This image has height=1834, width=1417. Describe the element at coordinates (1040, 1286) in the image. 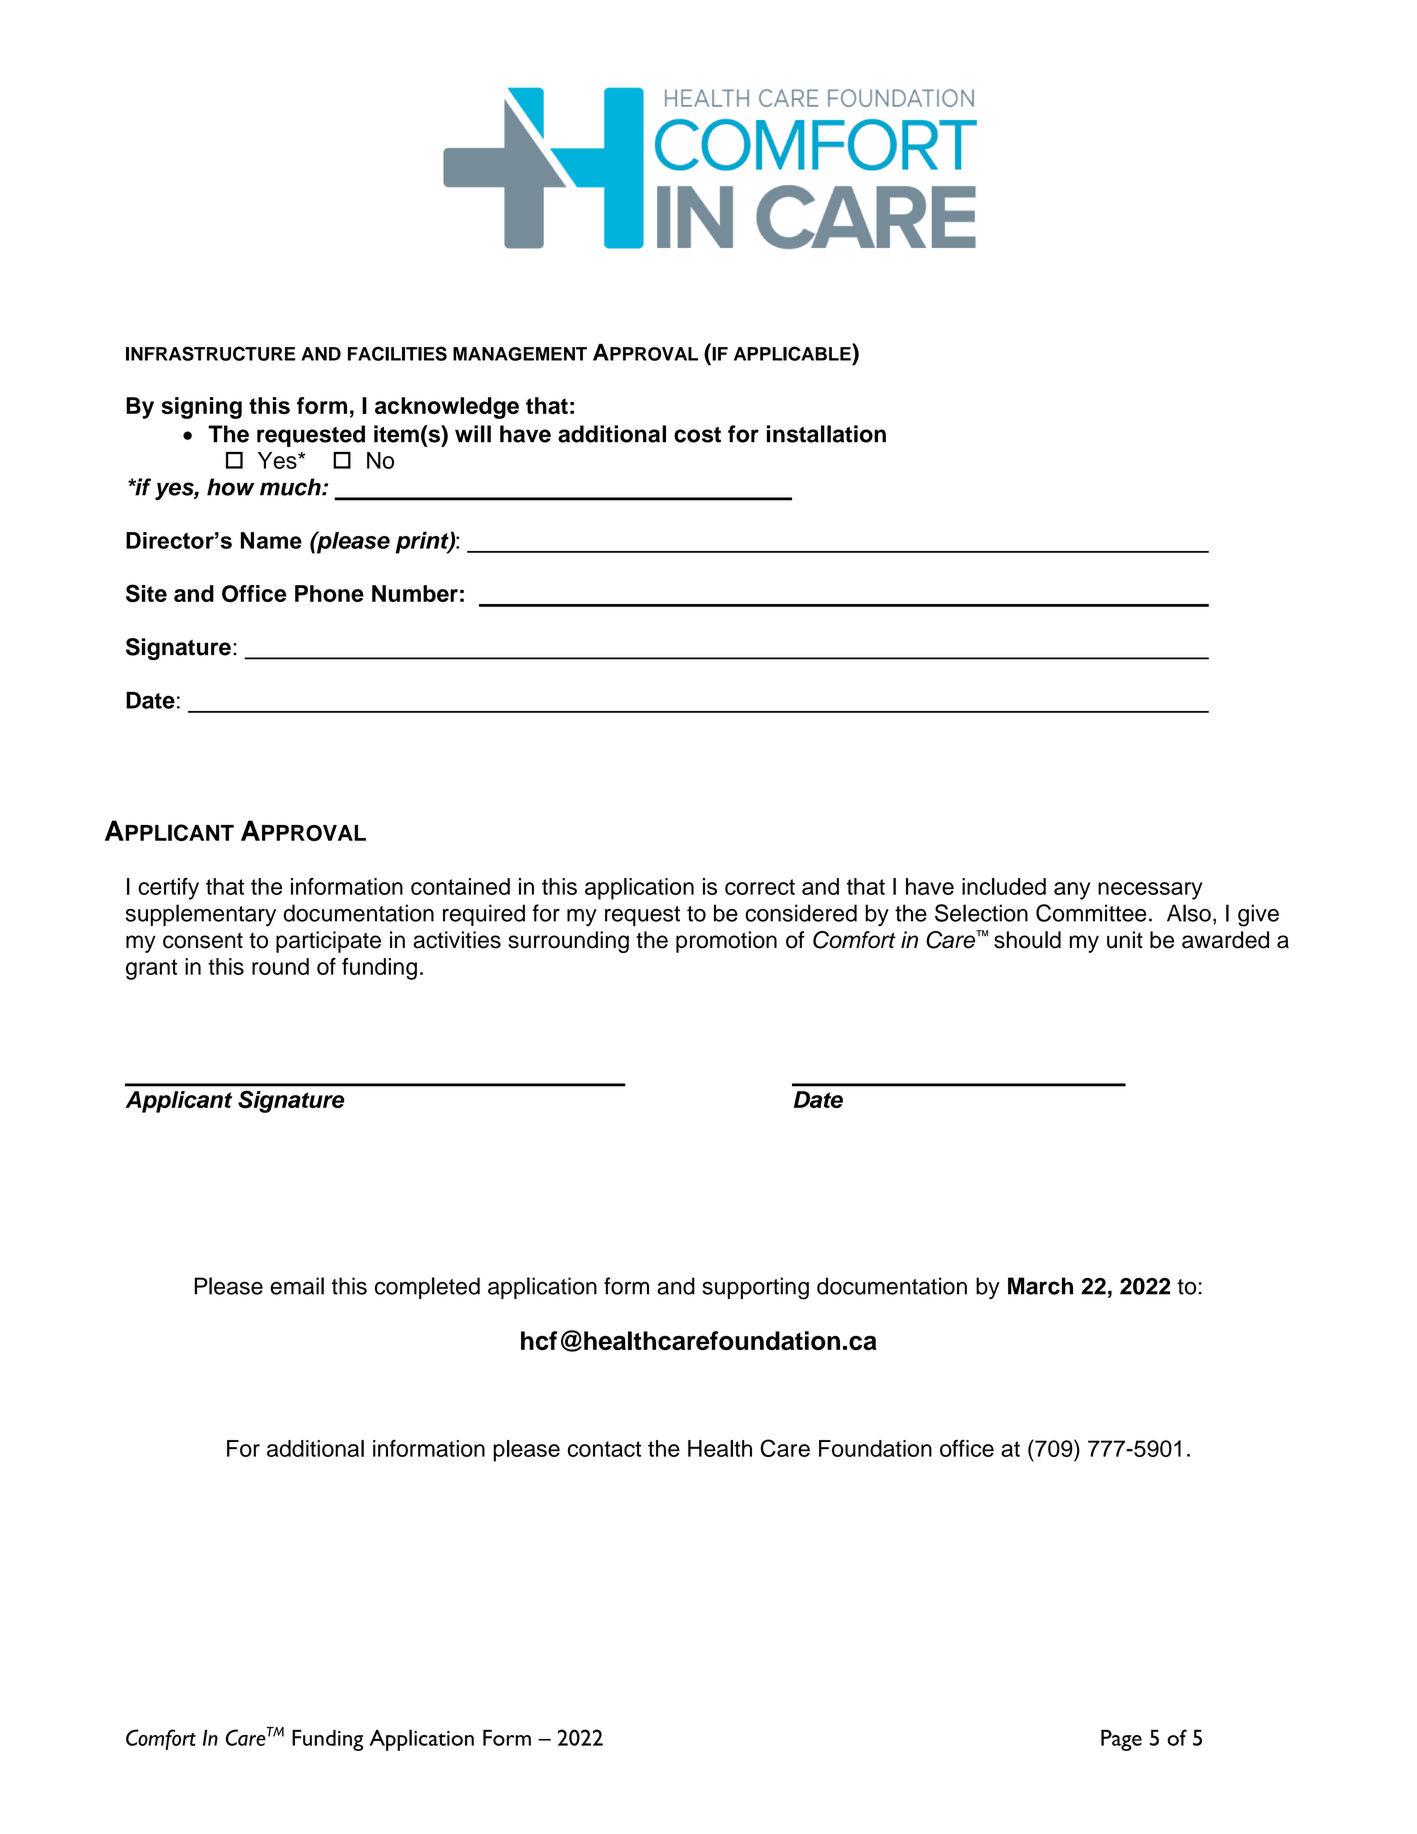

I see `March` at that location.
